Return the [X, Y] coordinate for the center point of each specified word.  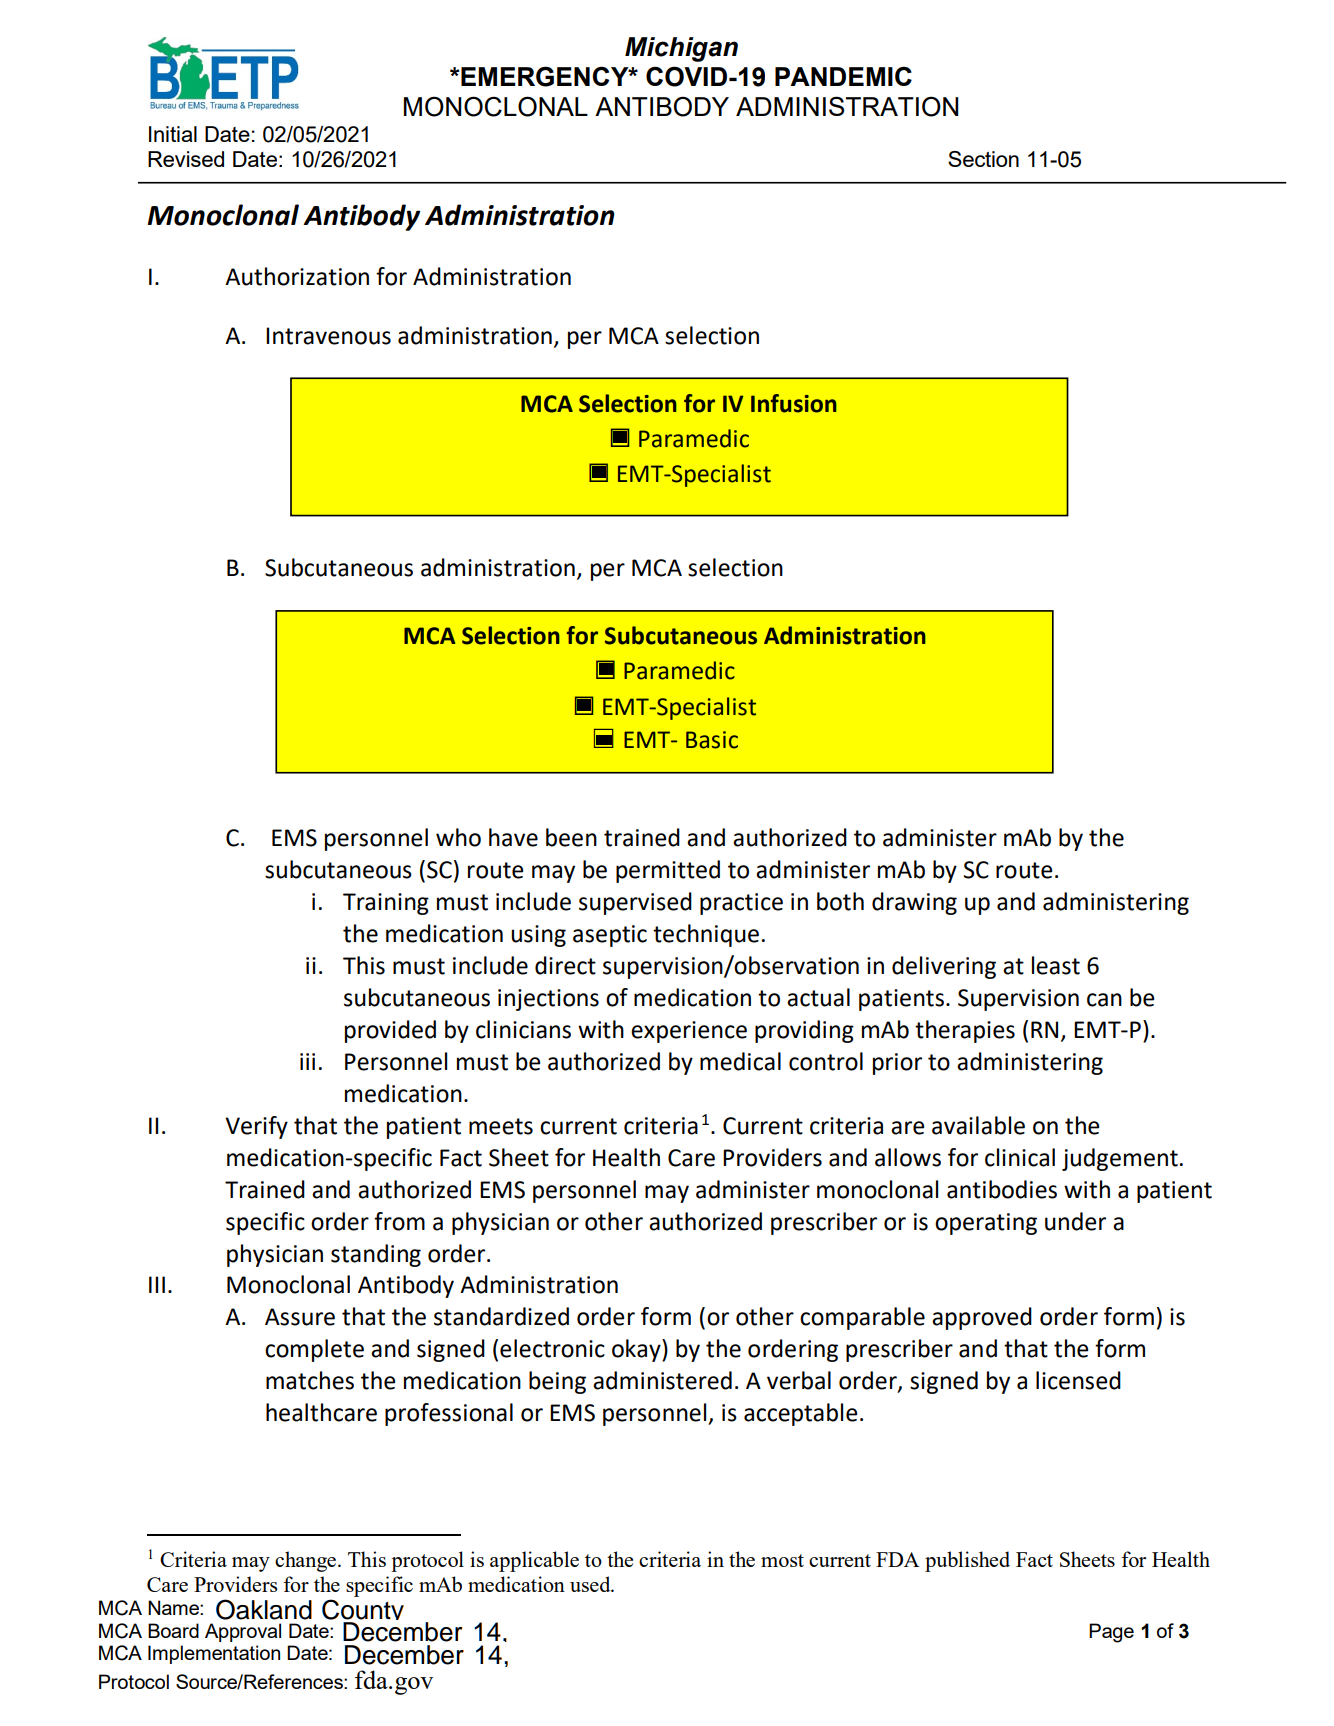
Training [386, 904]
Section [983, 159]
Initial [173, 134]
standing [376, 1255]
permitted [668, 871]
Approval [243, 1632]
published [967, 1561]
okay [637, 1350]
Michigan [681, 49]
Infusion [794, 403]
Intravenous [328, 336]
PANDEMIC [843, 76]
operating [986, 1224]
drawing [914, 903]
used [591, 1584]
